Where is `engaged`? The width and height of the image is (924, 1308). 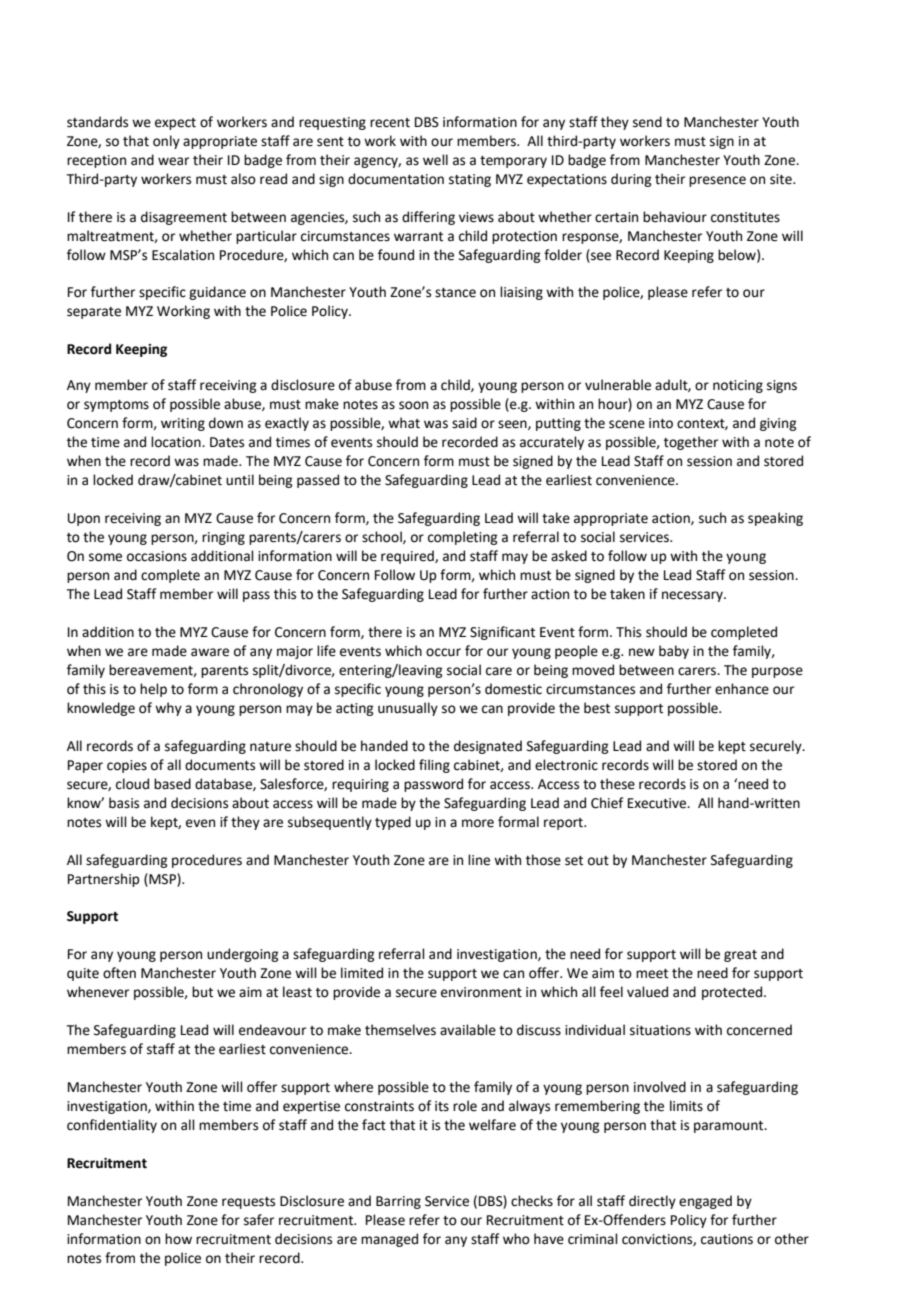 engaged is located at coordinates (705, 1202).
